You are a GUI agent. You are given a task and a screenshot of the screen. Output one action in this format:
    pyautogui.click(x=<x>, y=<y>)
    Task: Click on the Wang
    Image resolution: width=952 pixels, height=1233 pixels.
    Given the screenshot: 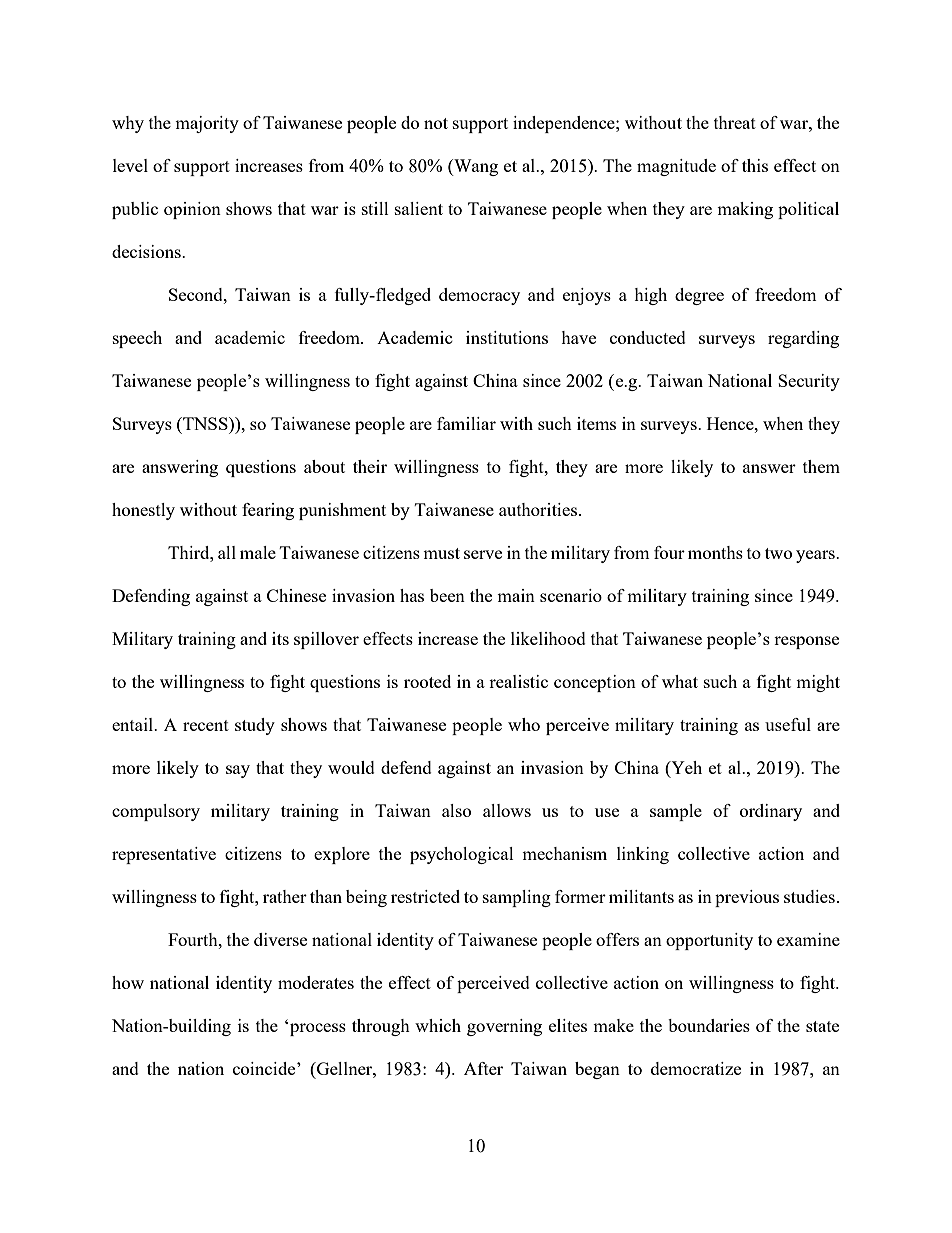 What is the action you would take?
    pyautogui.click(x=475, y=167)
